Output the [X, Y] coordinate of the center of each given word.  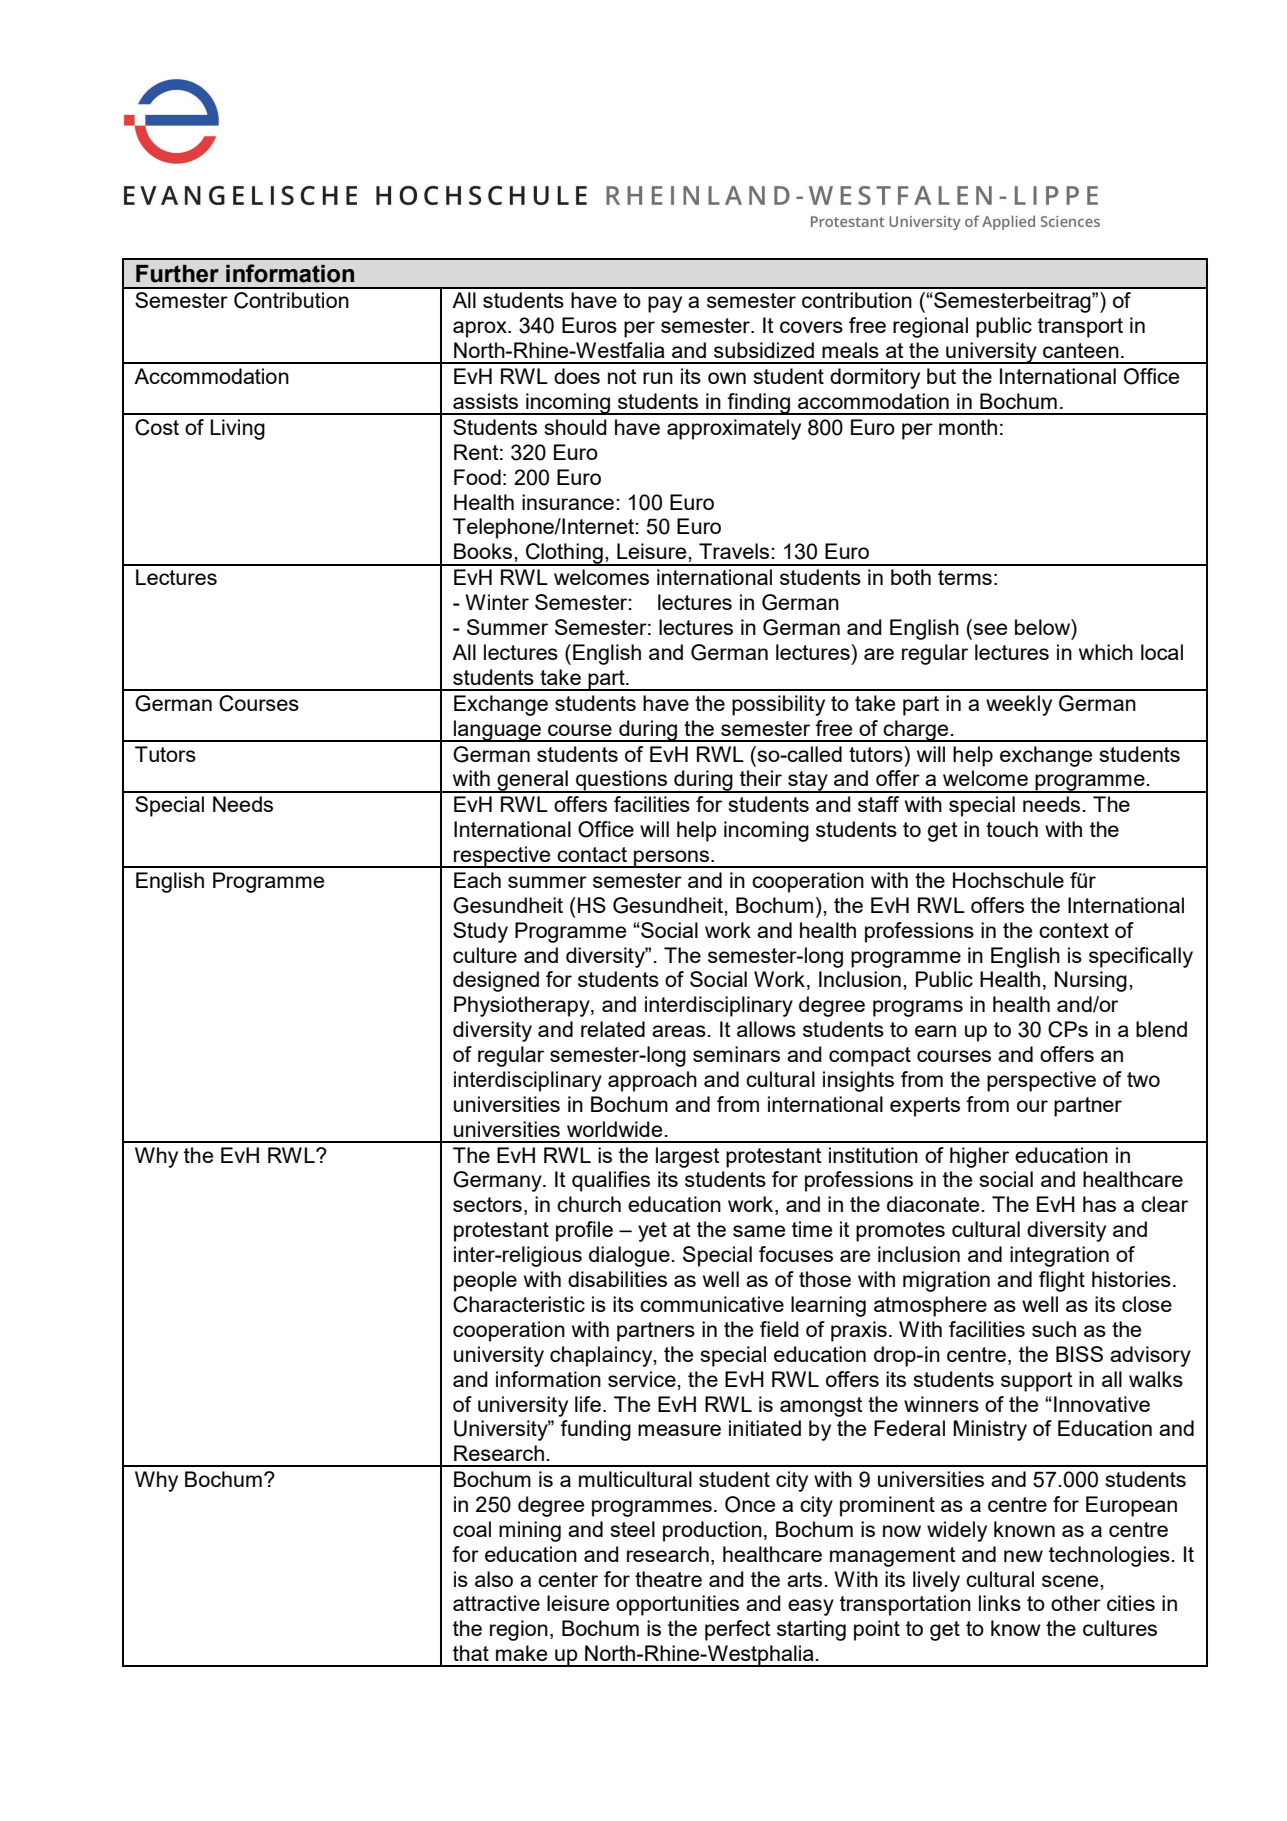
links [1000, 1603]
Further [177, 274]
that [471, 1653]
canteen [1081, 350]
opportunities [677, 1605]
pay [665, 304]
